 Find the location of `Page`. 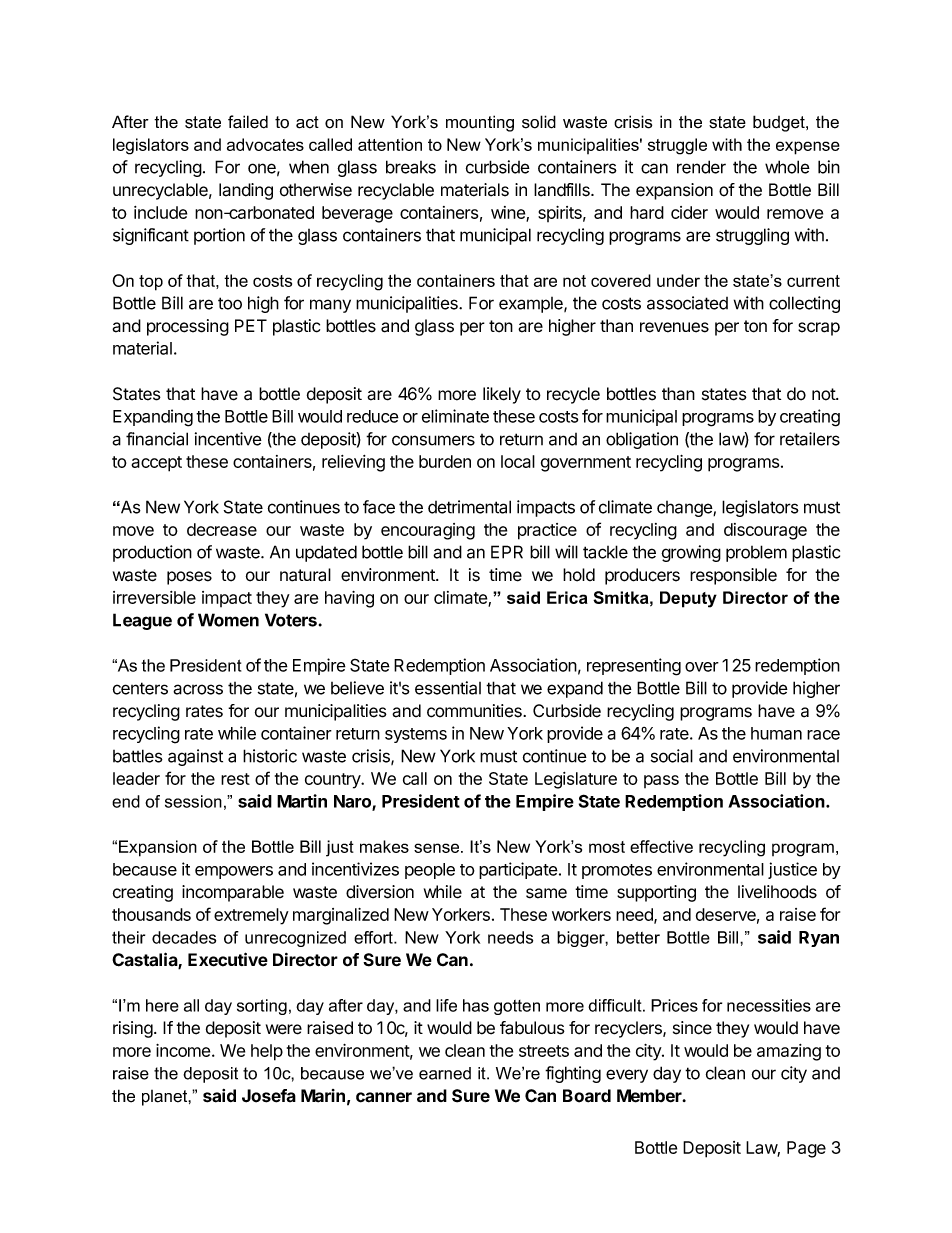

Page is located at coordinates (806, 1149).
